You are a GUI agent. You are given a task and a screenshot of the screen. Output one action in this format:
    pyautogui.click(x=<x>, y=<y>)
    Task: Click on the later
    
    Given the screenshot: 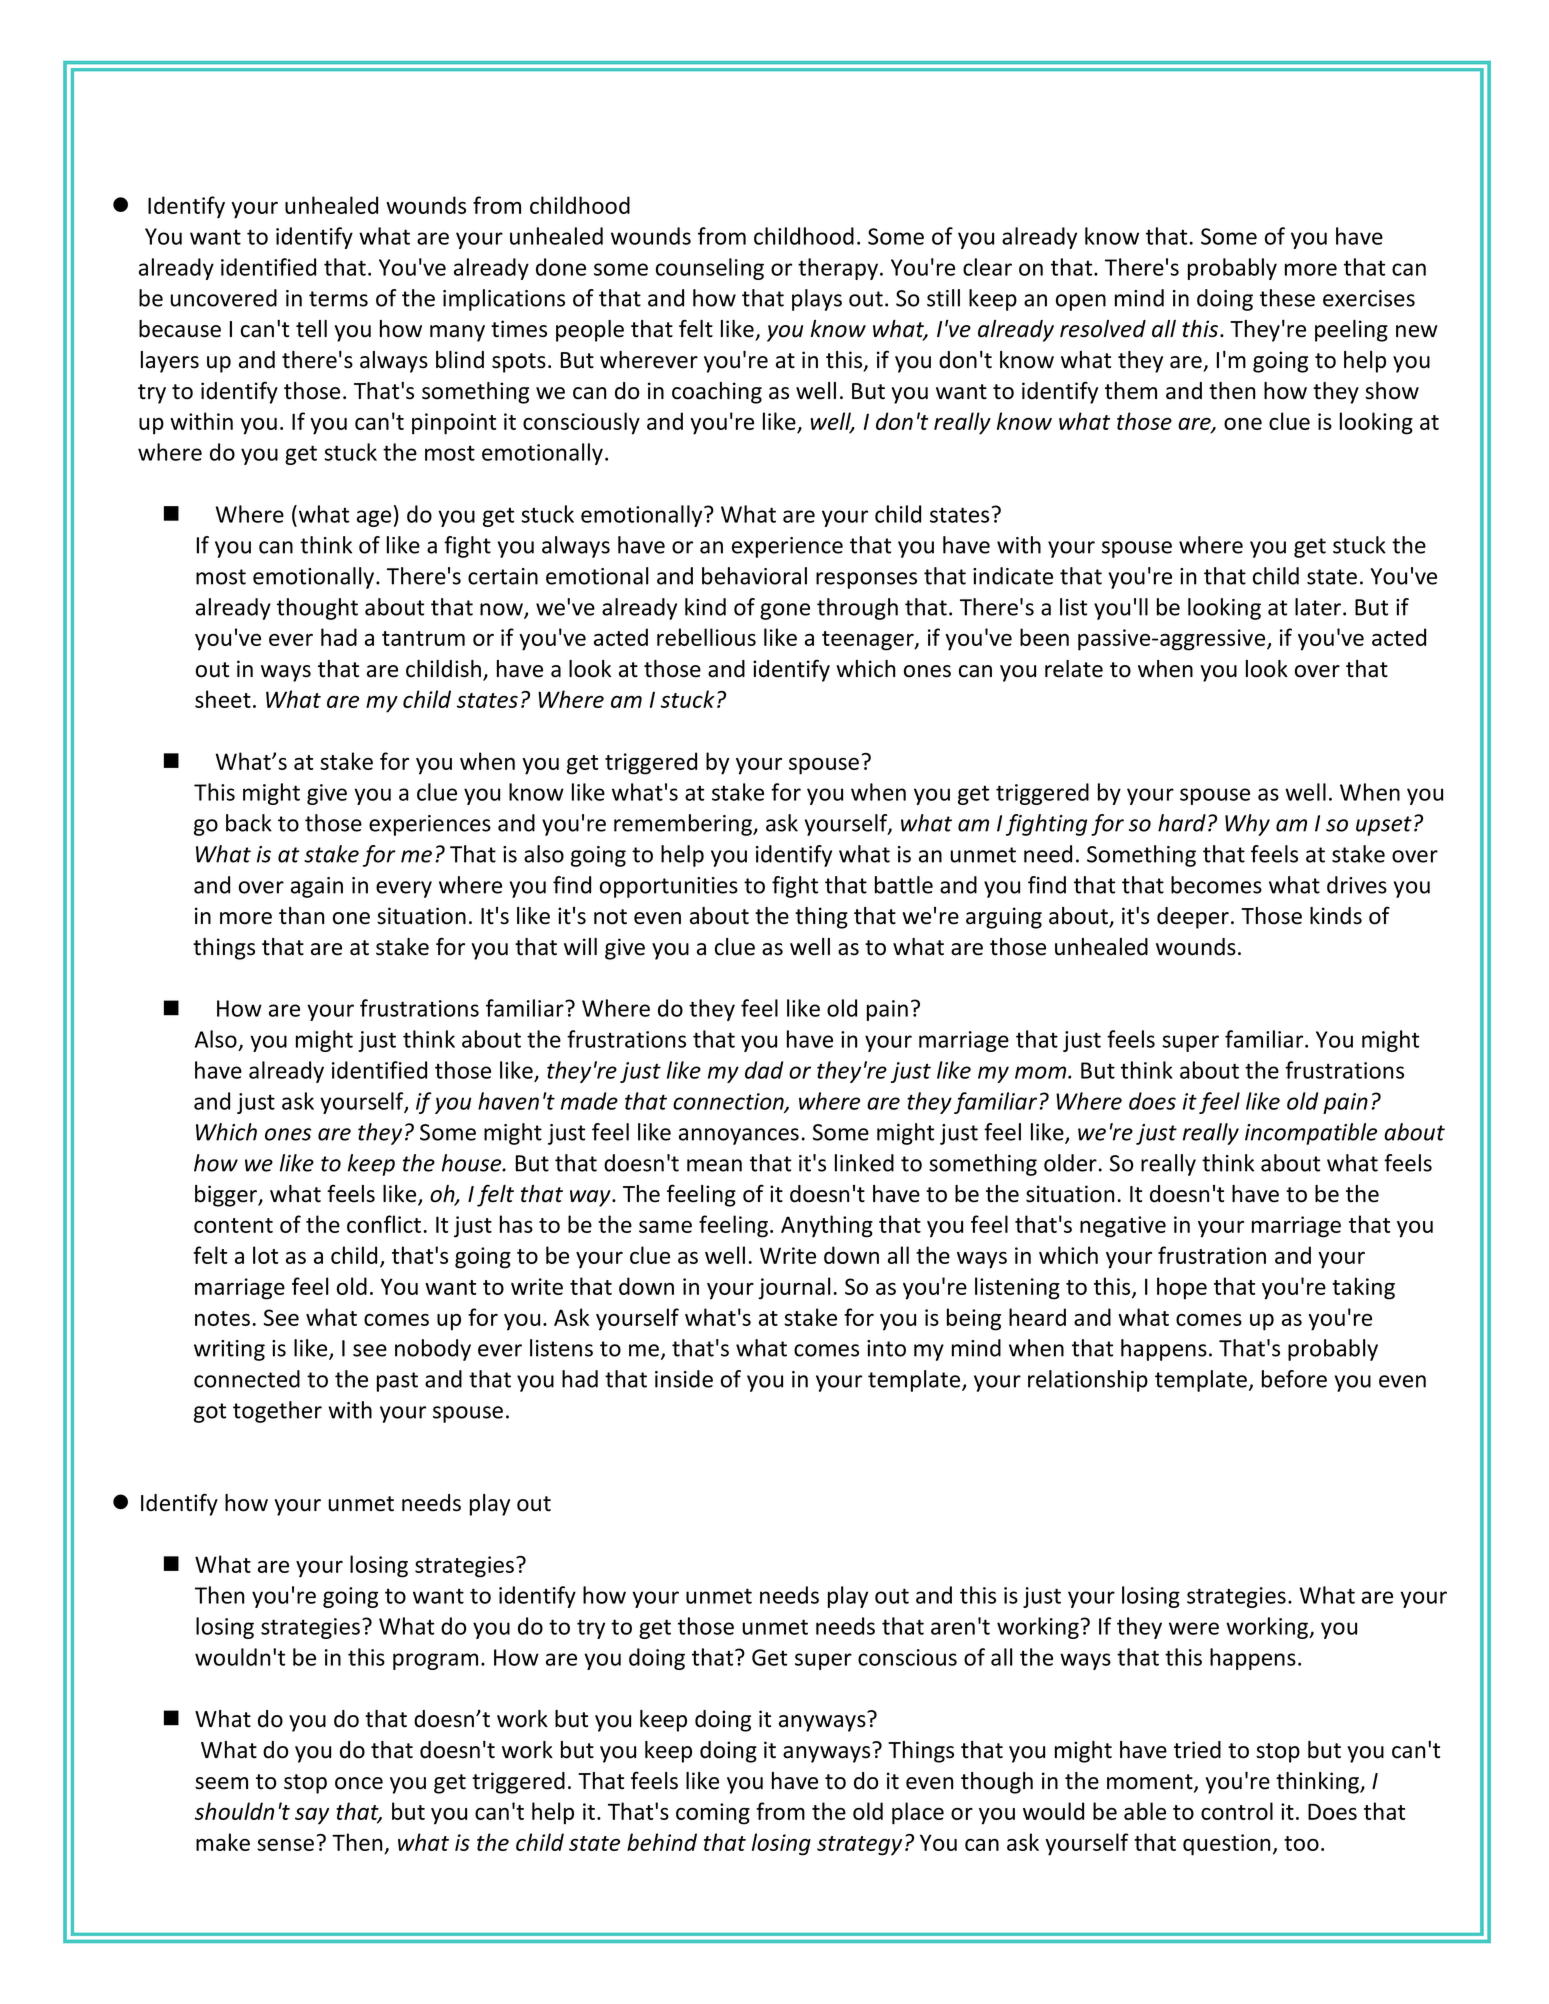 What is the action you would take?
    pyautogui.click(x=1319, y=607)
